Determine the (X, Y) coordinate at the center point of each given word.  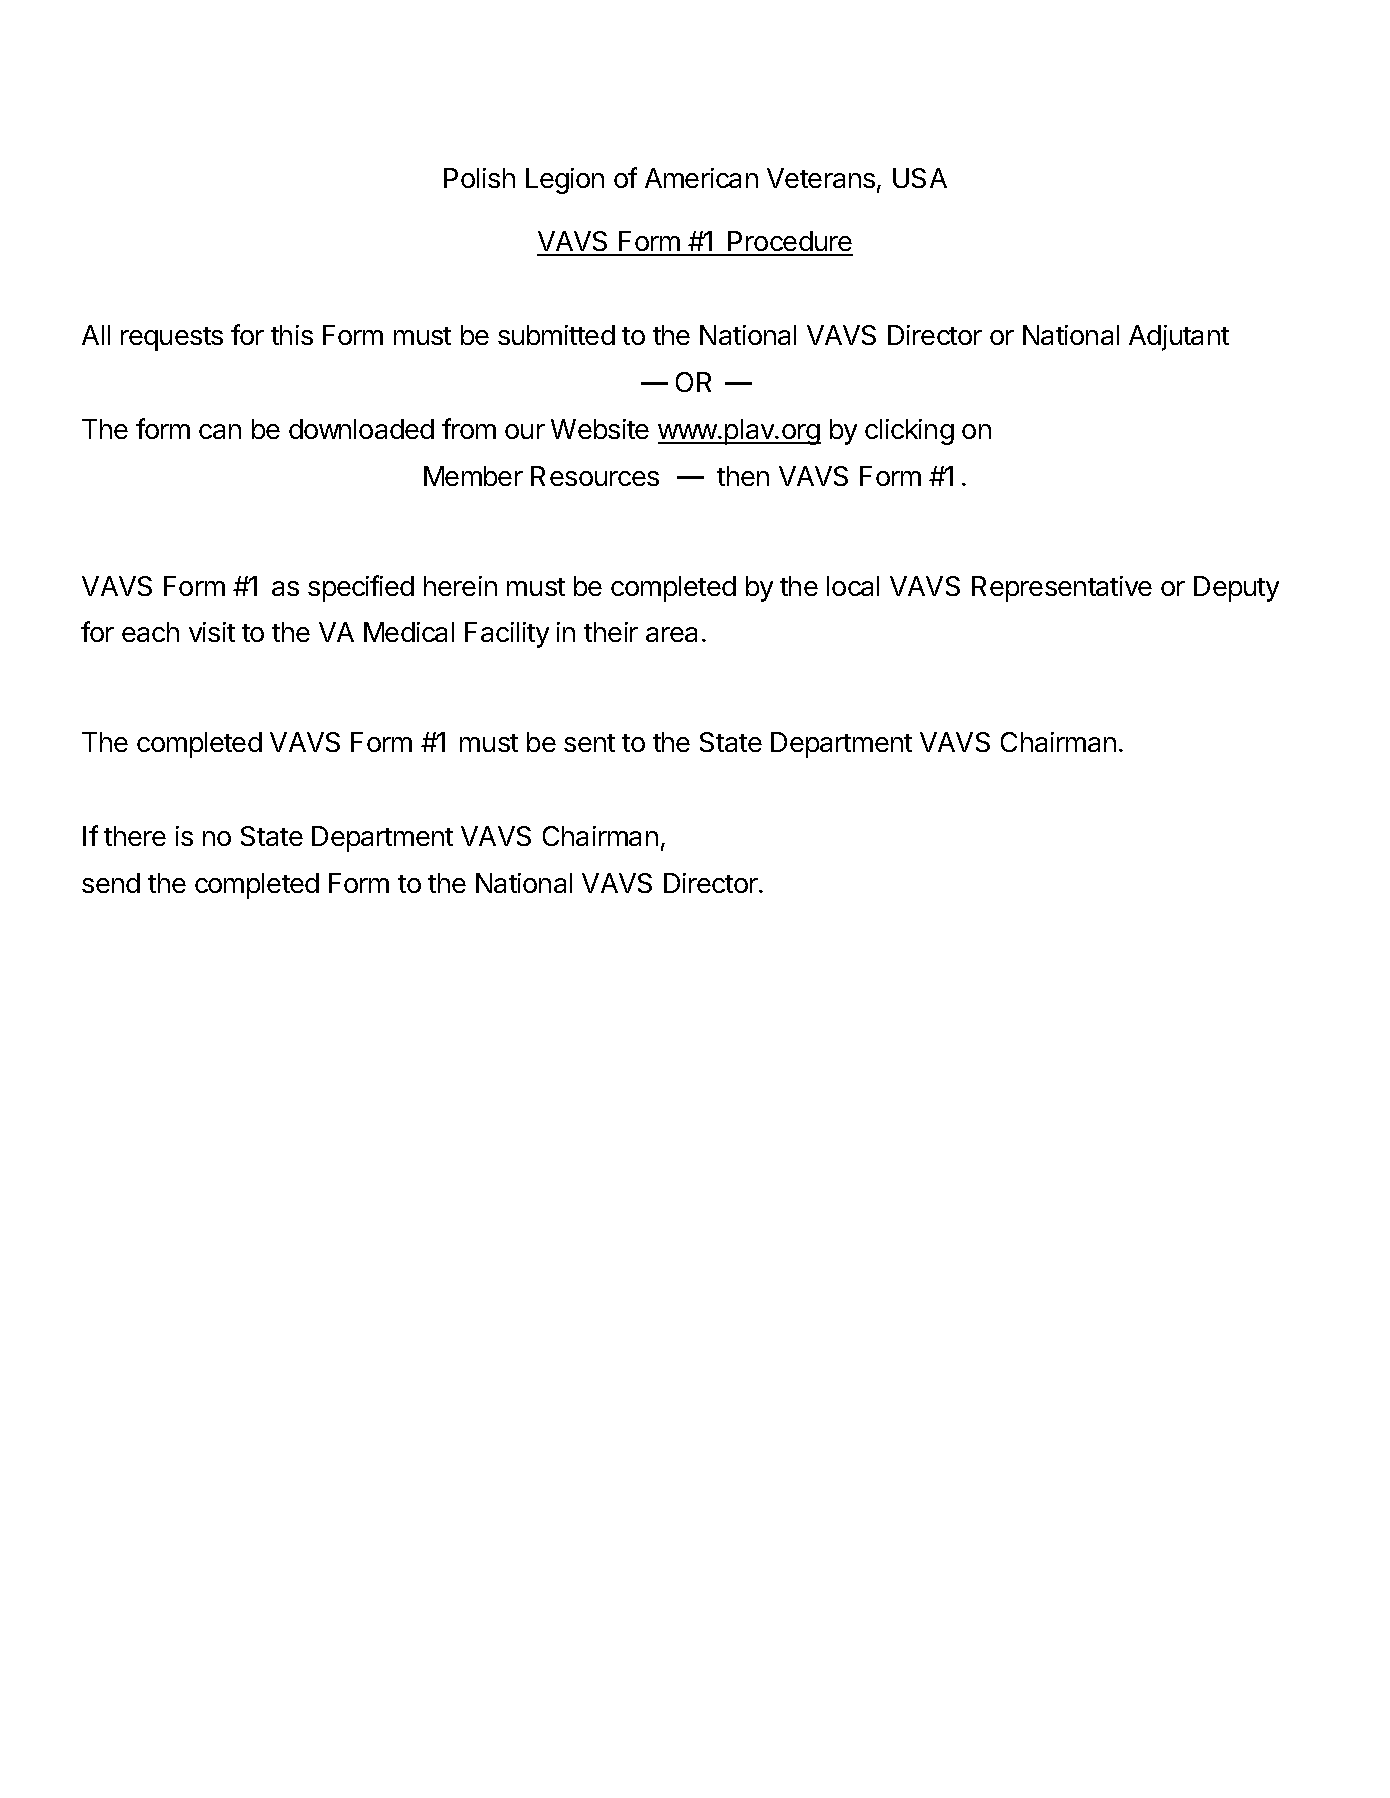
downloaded (361, 429)
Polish (479, 178)
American (701, 178)
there (135, 836)
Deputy (1236, 589)
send (111, 883)
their (611, 632)
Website (600, 429)
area (671, 634)
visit (212, 632)
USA (920, 178)
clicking (909, 432)
